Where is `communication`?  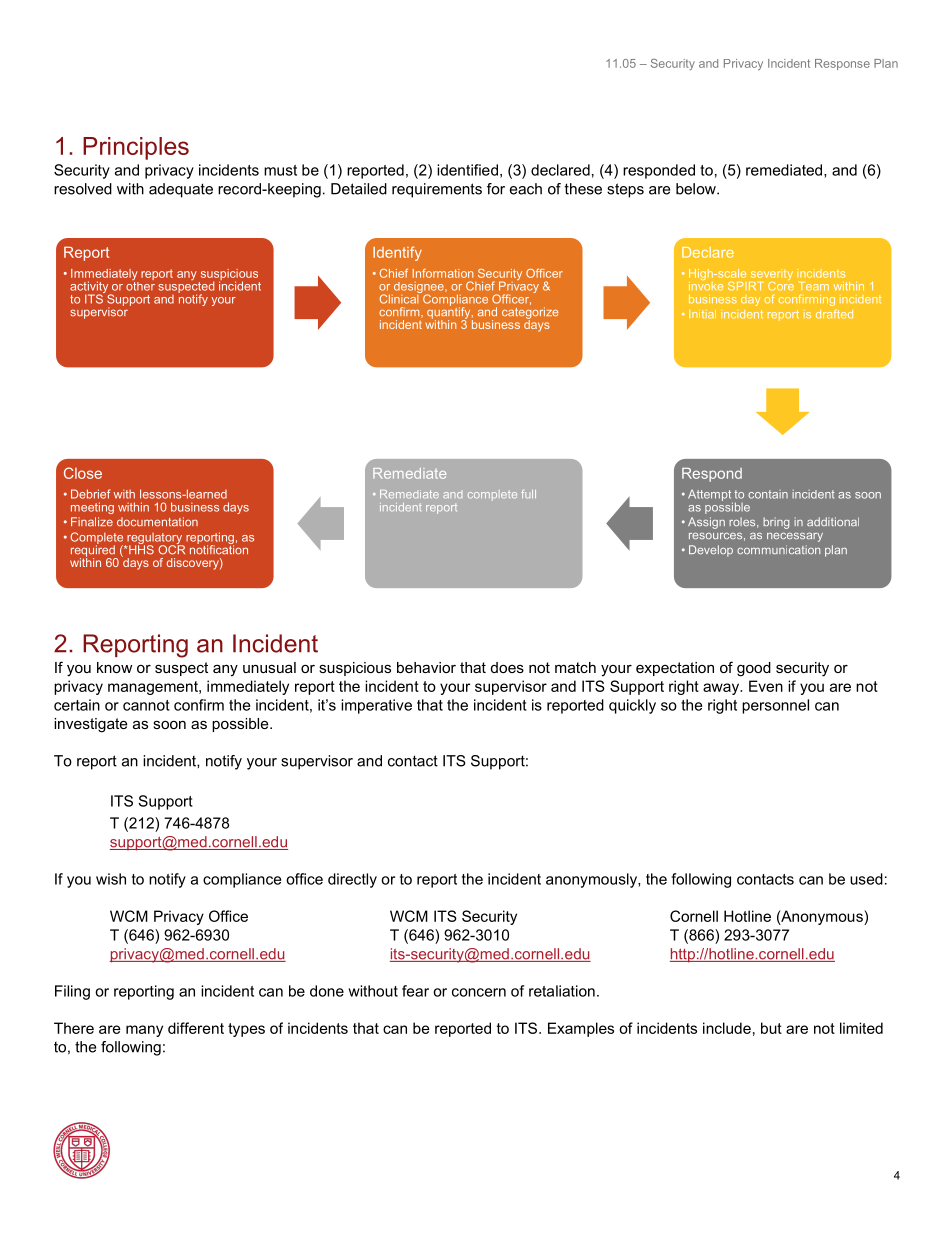 communication is located at coordinates (778, 549).
